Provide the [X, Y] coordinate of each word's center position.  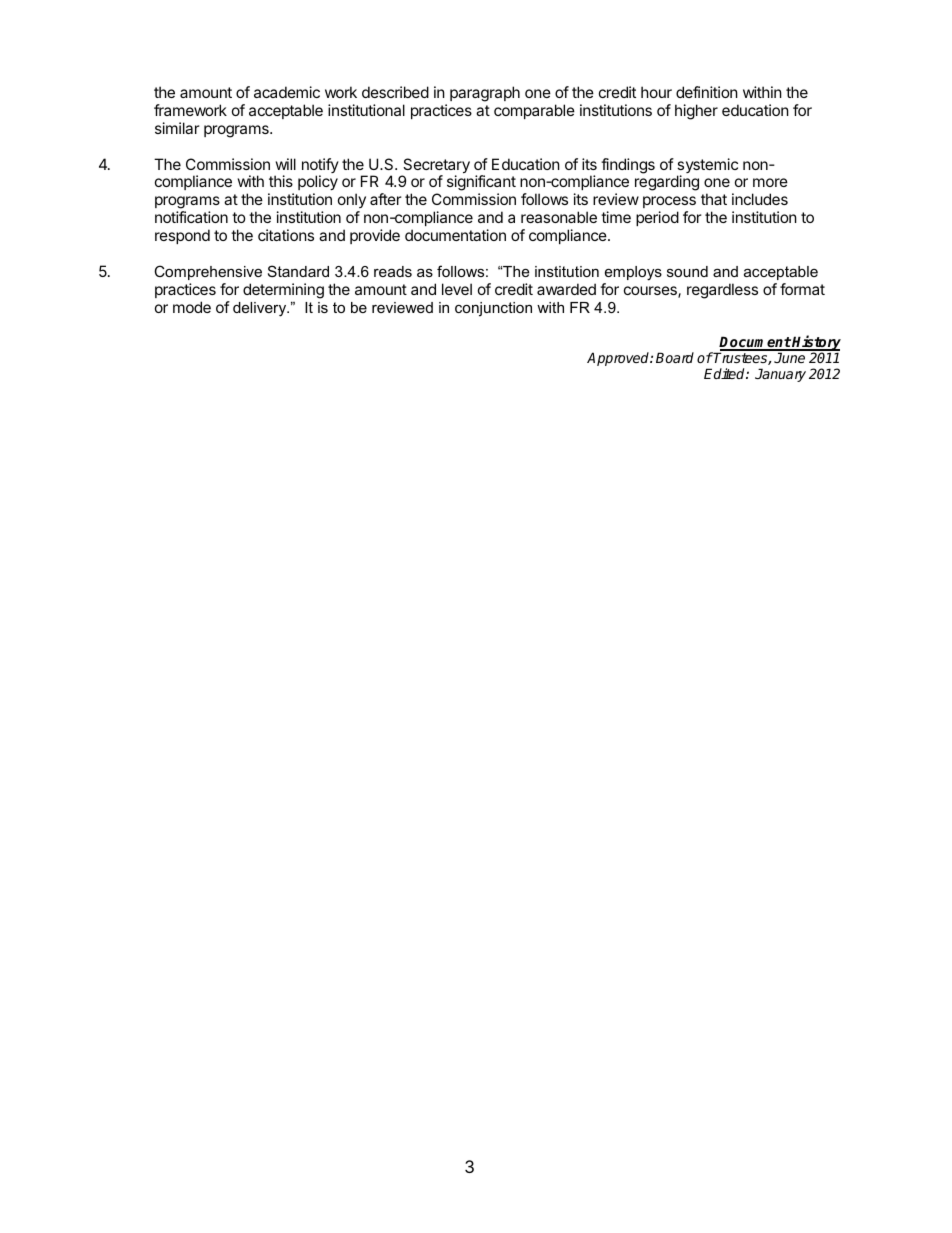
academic [287, 92]
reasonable [559, 217]
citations [286, 235]
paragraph [485, 94]
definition [707, 92]
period [657, 218]
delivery [261, 309]
